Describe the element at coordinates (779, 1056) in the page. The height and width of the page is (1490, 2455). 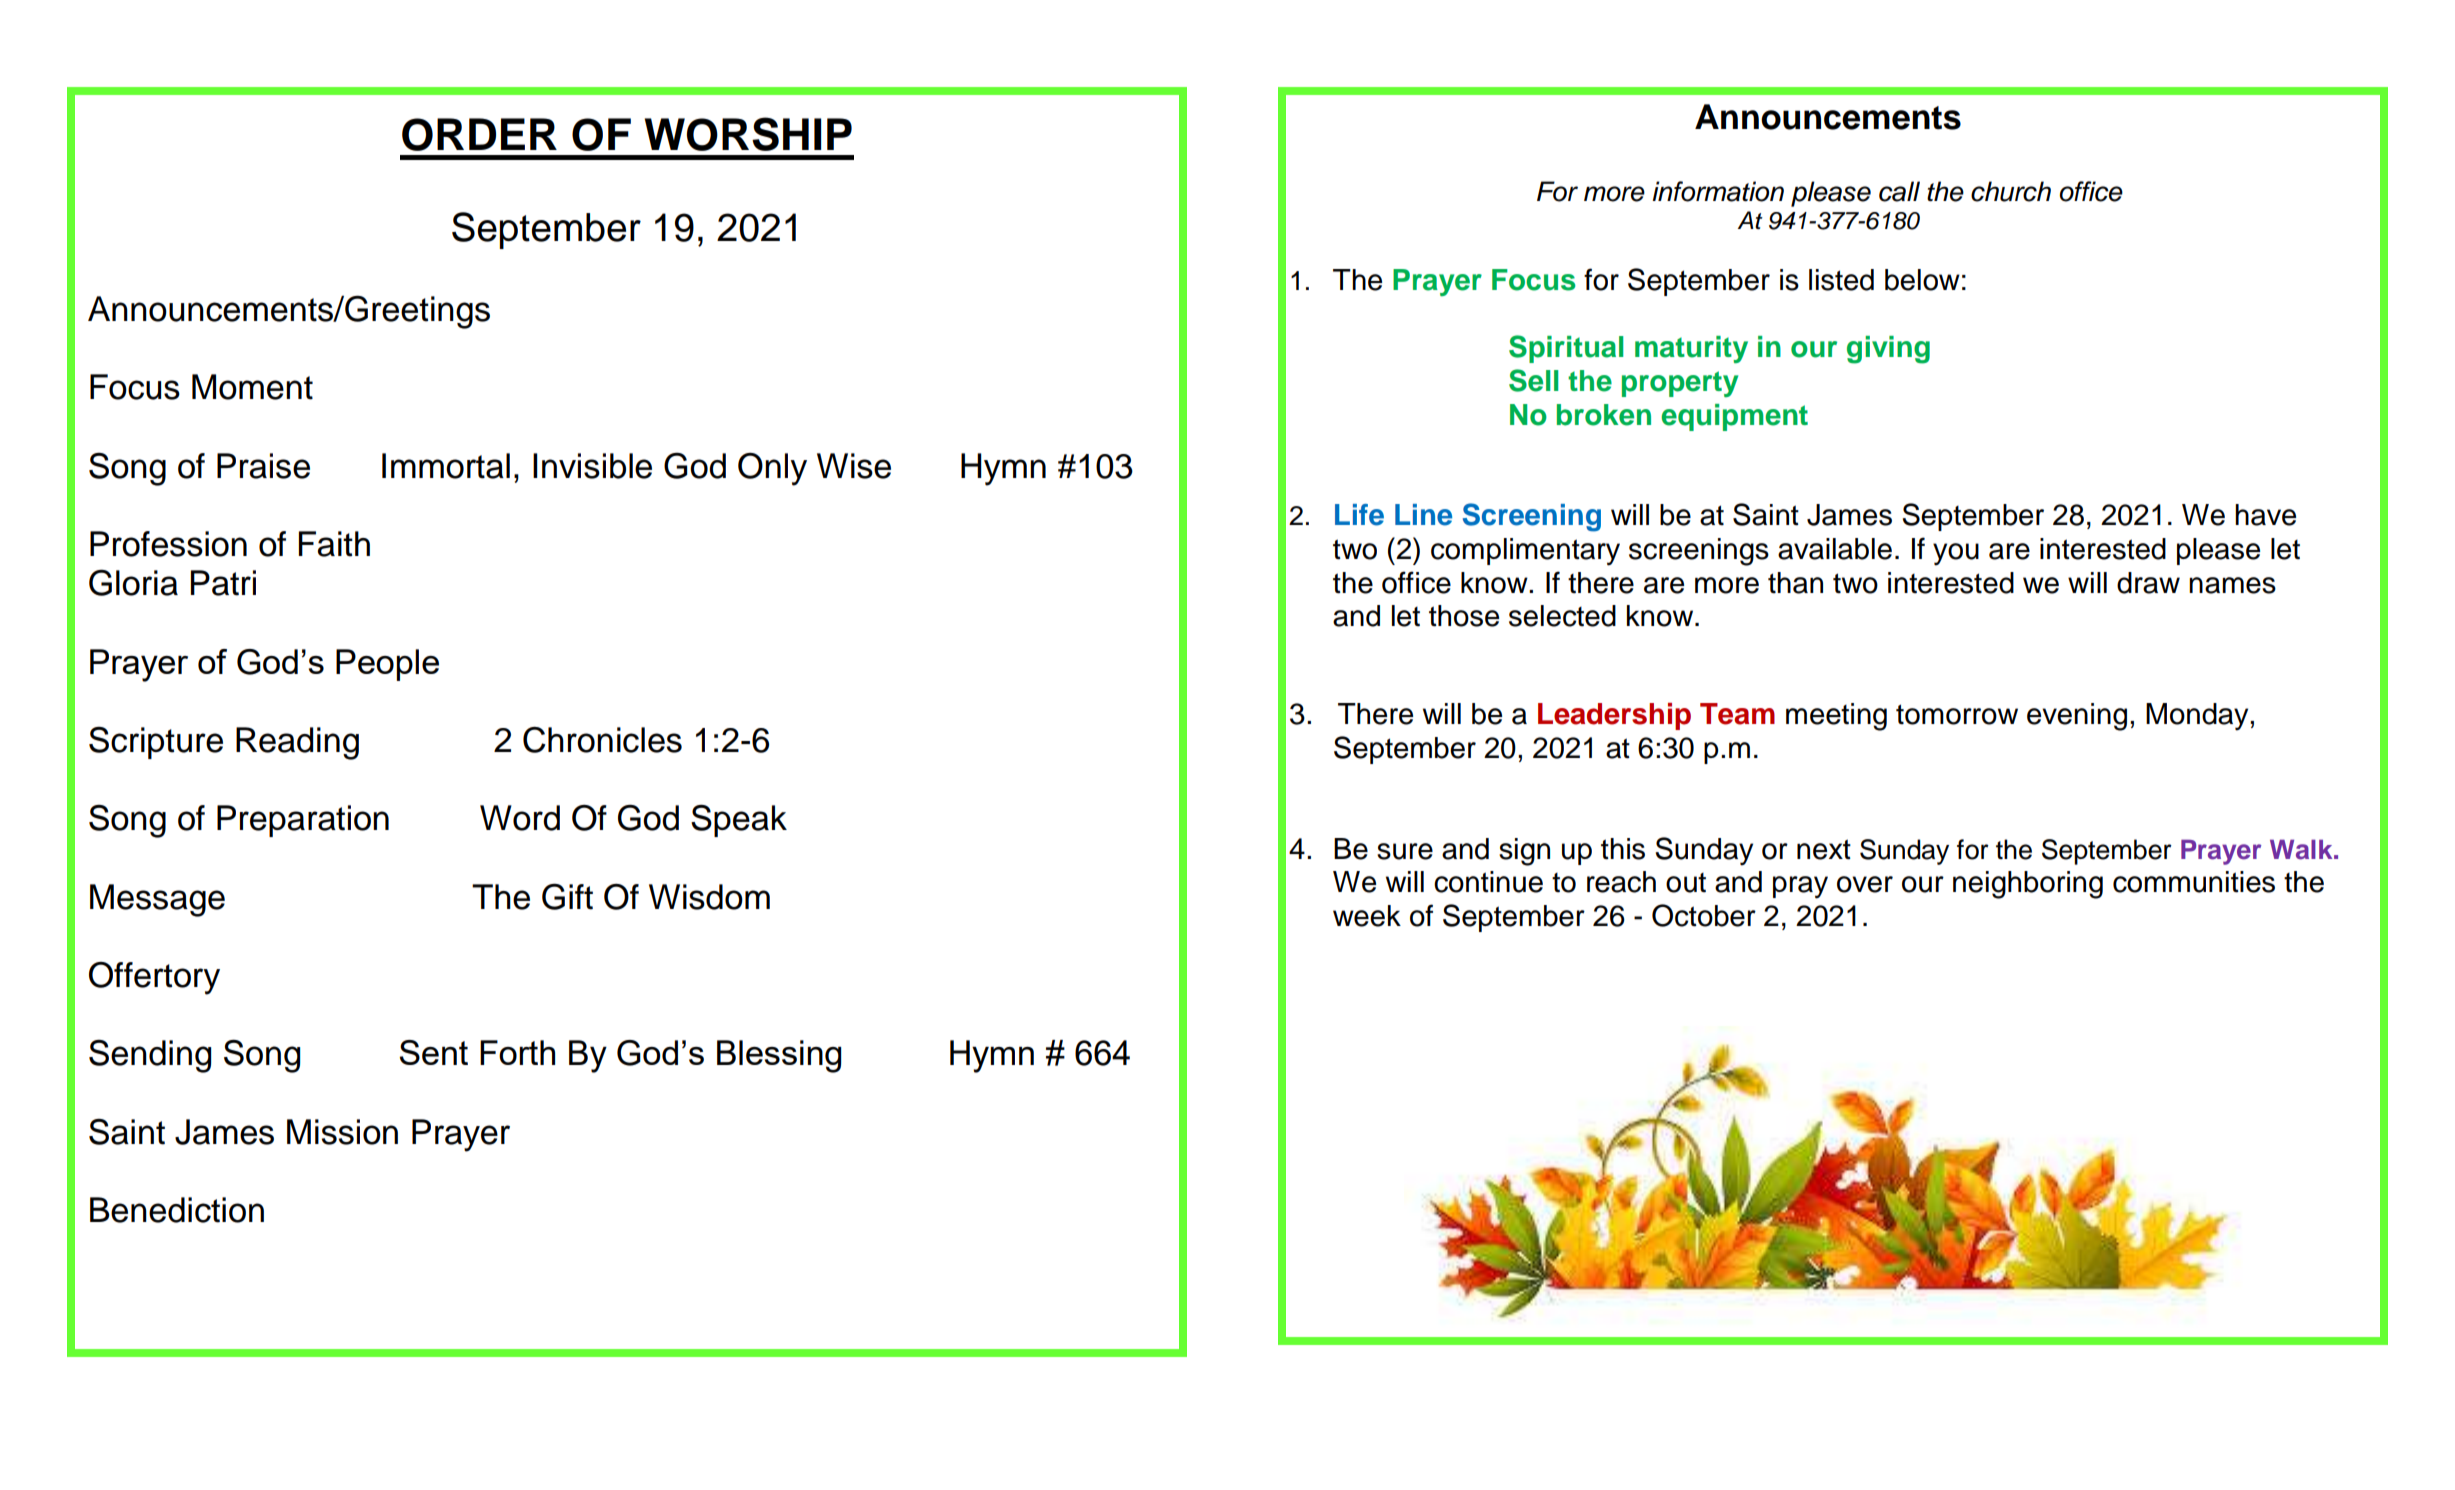
I see `Blessing` at that location.
